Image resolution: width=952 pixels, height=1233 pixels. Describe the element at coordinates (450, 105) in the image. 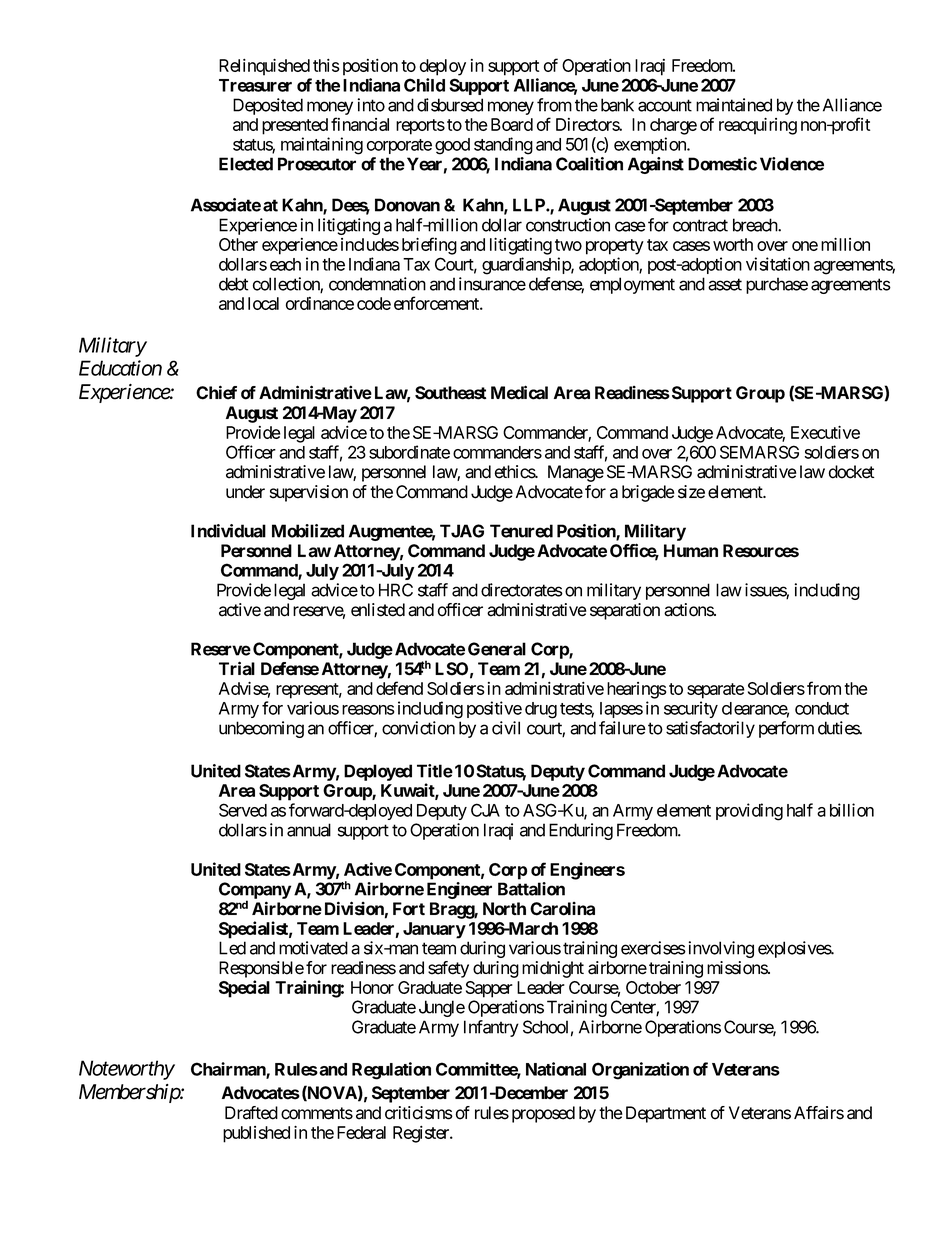

I see `disbursed` at that location.
